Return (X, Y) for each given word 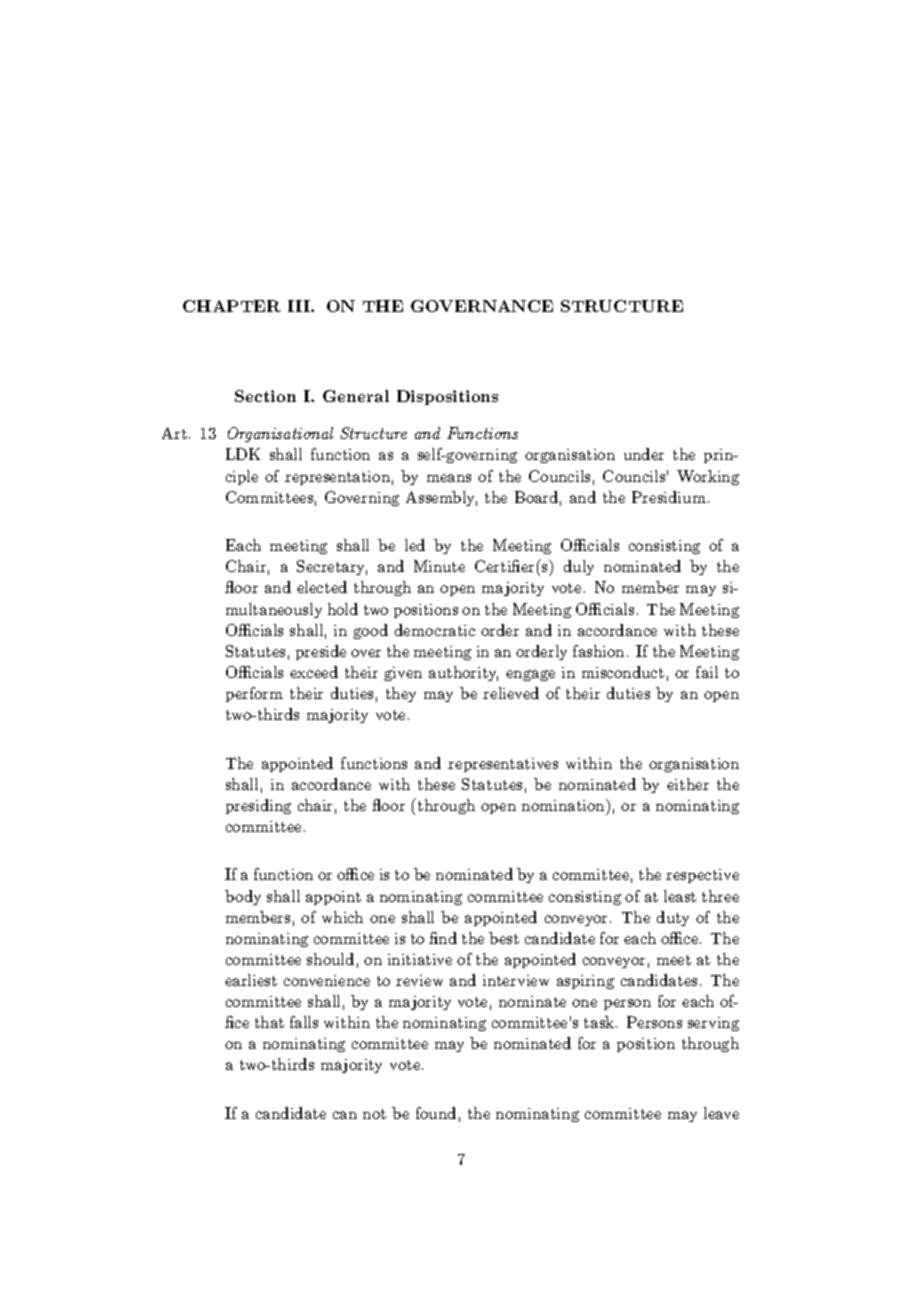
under (644, 454)
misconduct (623, 672)
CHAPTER (232, 306)
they (401, 694)
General (356, 396)
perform (254, 694)
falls (304, 1022)
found (436, 1113)
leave (721, 1113)
